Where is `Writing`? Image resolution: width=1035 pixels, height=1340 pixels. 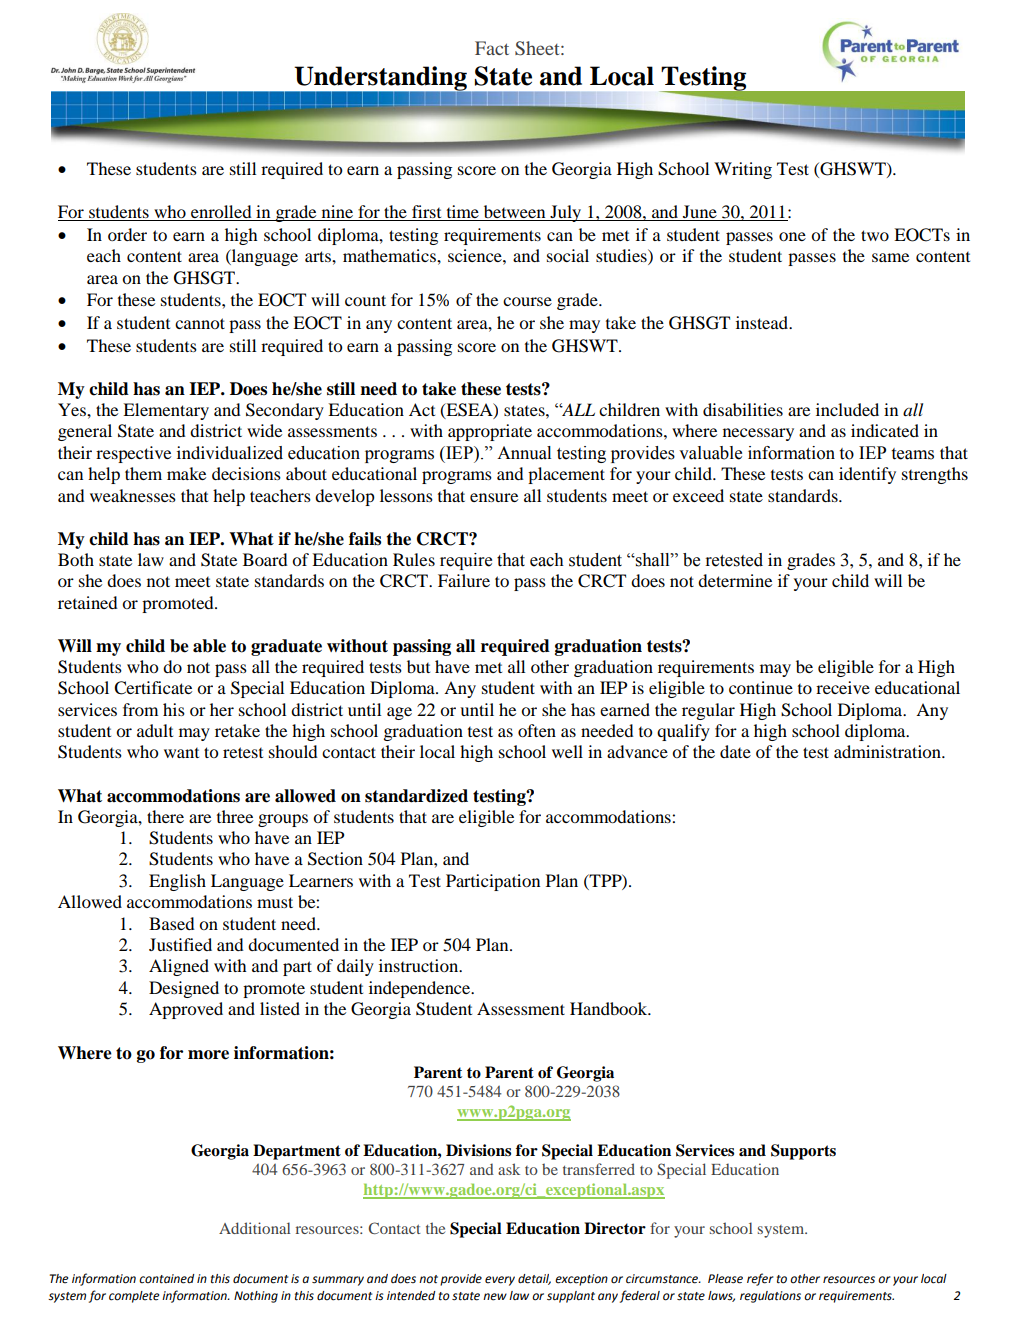
Writing is located at coordinates (743, 170).
